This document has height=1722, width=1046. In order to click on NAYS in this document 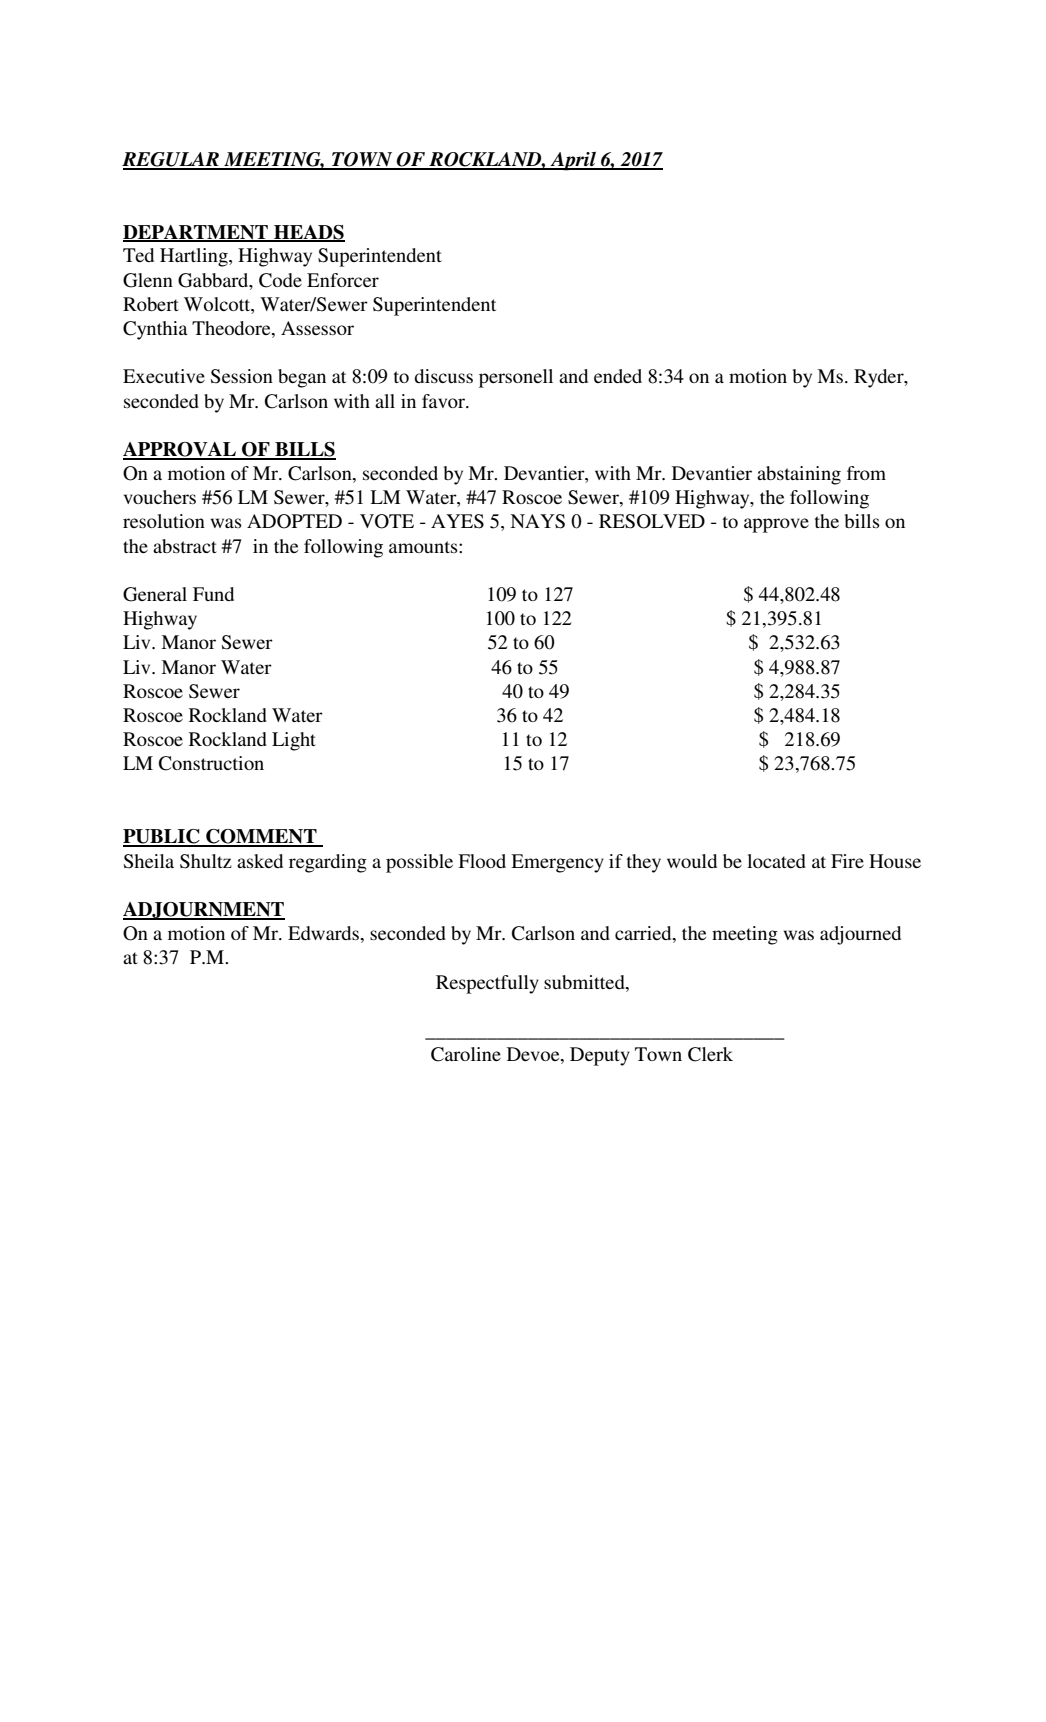, I will do `click(537, 521)`.
